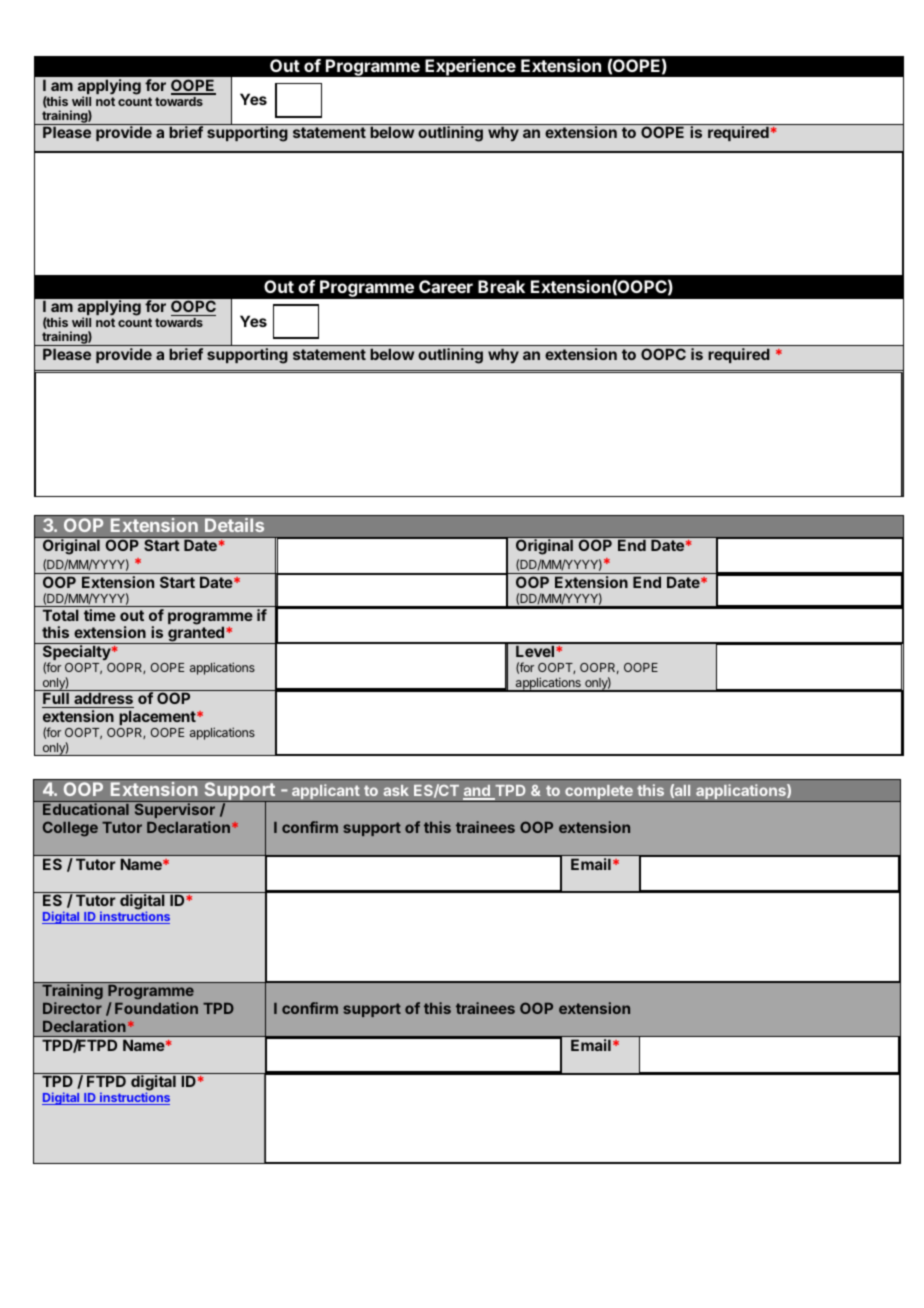 The height and width of the screenshot is (1308, 924). I want to click on Break, so click(501, 286).
